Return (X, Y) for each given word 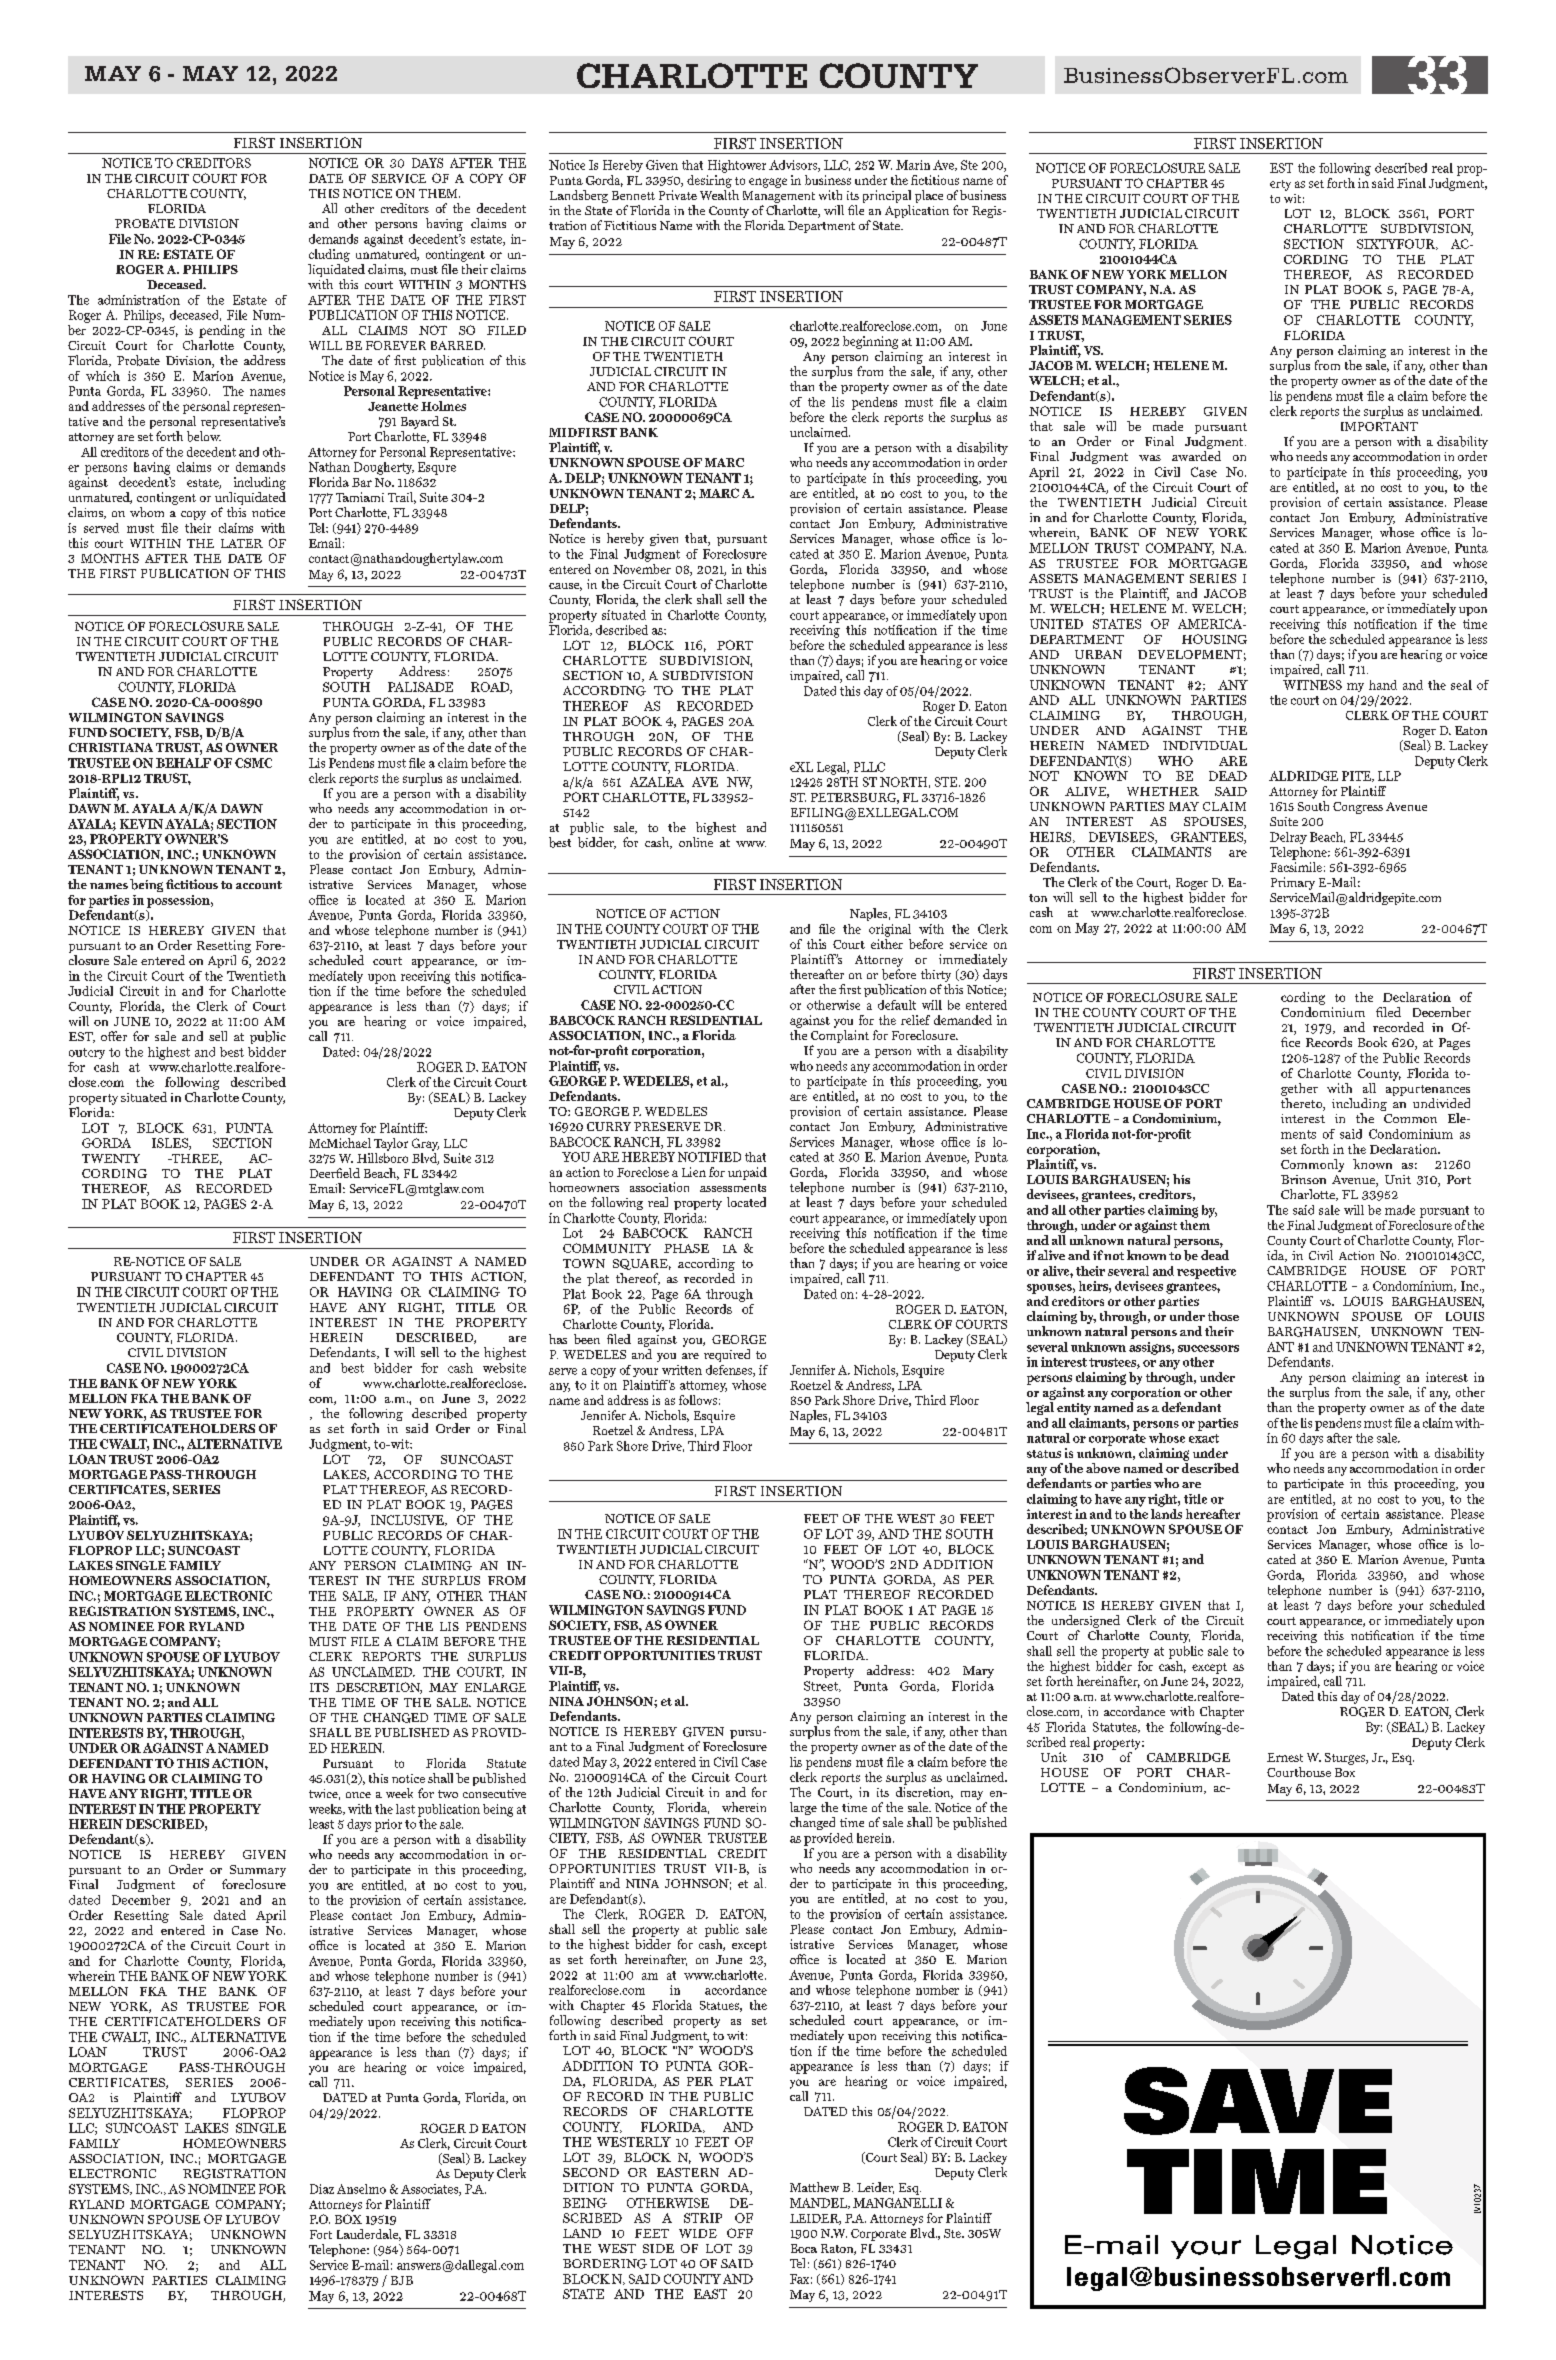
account (259, 885)
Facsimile (1296, 865)
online (696, 842)
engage (768, 183)
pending (222, 331)
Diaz (322, 2189)
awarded (1196, 456)
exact (1204, 1438)
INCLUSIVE (408, 1520)
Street (822, 1686)
